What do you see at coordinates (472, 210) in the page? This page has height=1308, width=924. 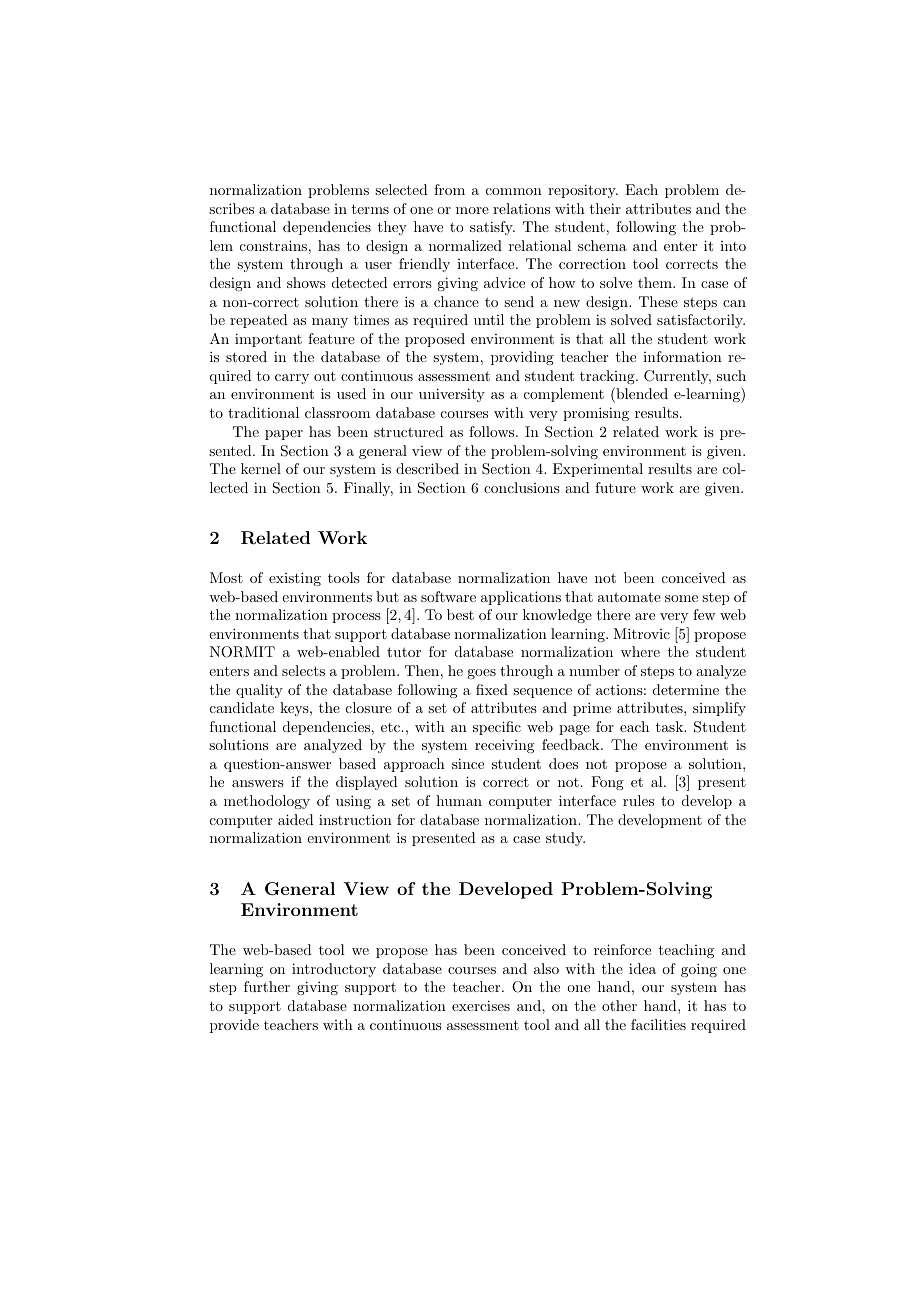 I see `more` at bounding box center [472, 210].
